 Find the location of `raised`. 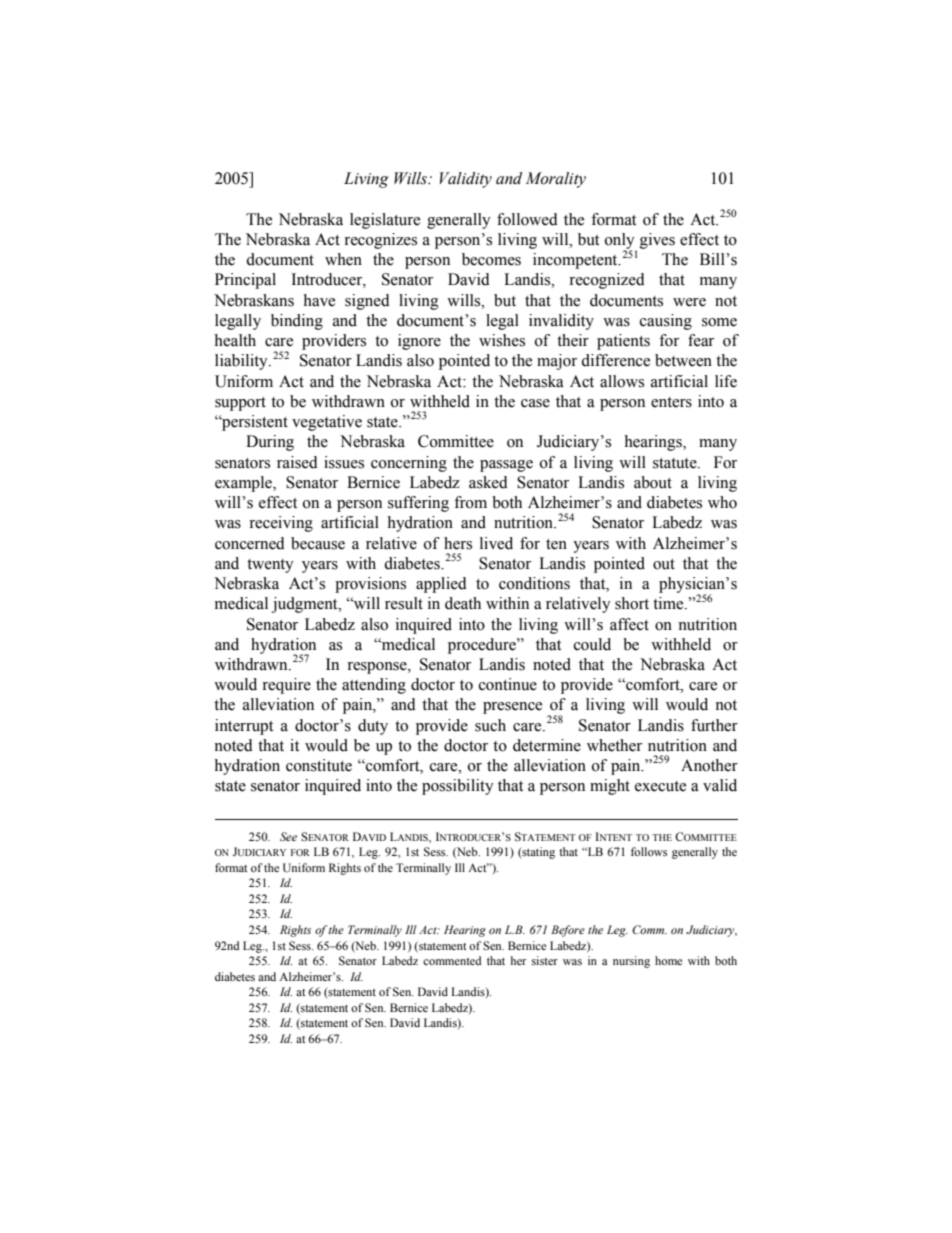

raised is located at coordinates (297, 462).
